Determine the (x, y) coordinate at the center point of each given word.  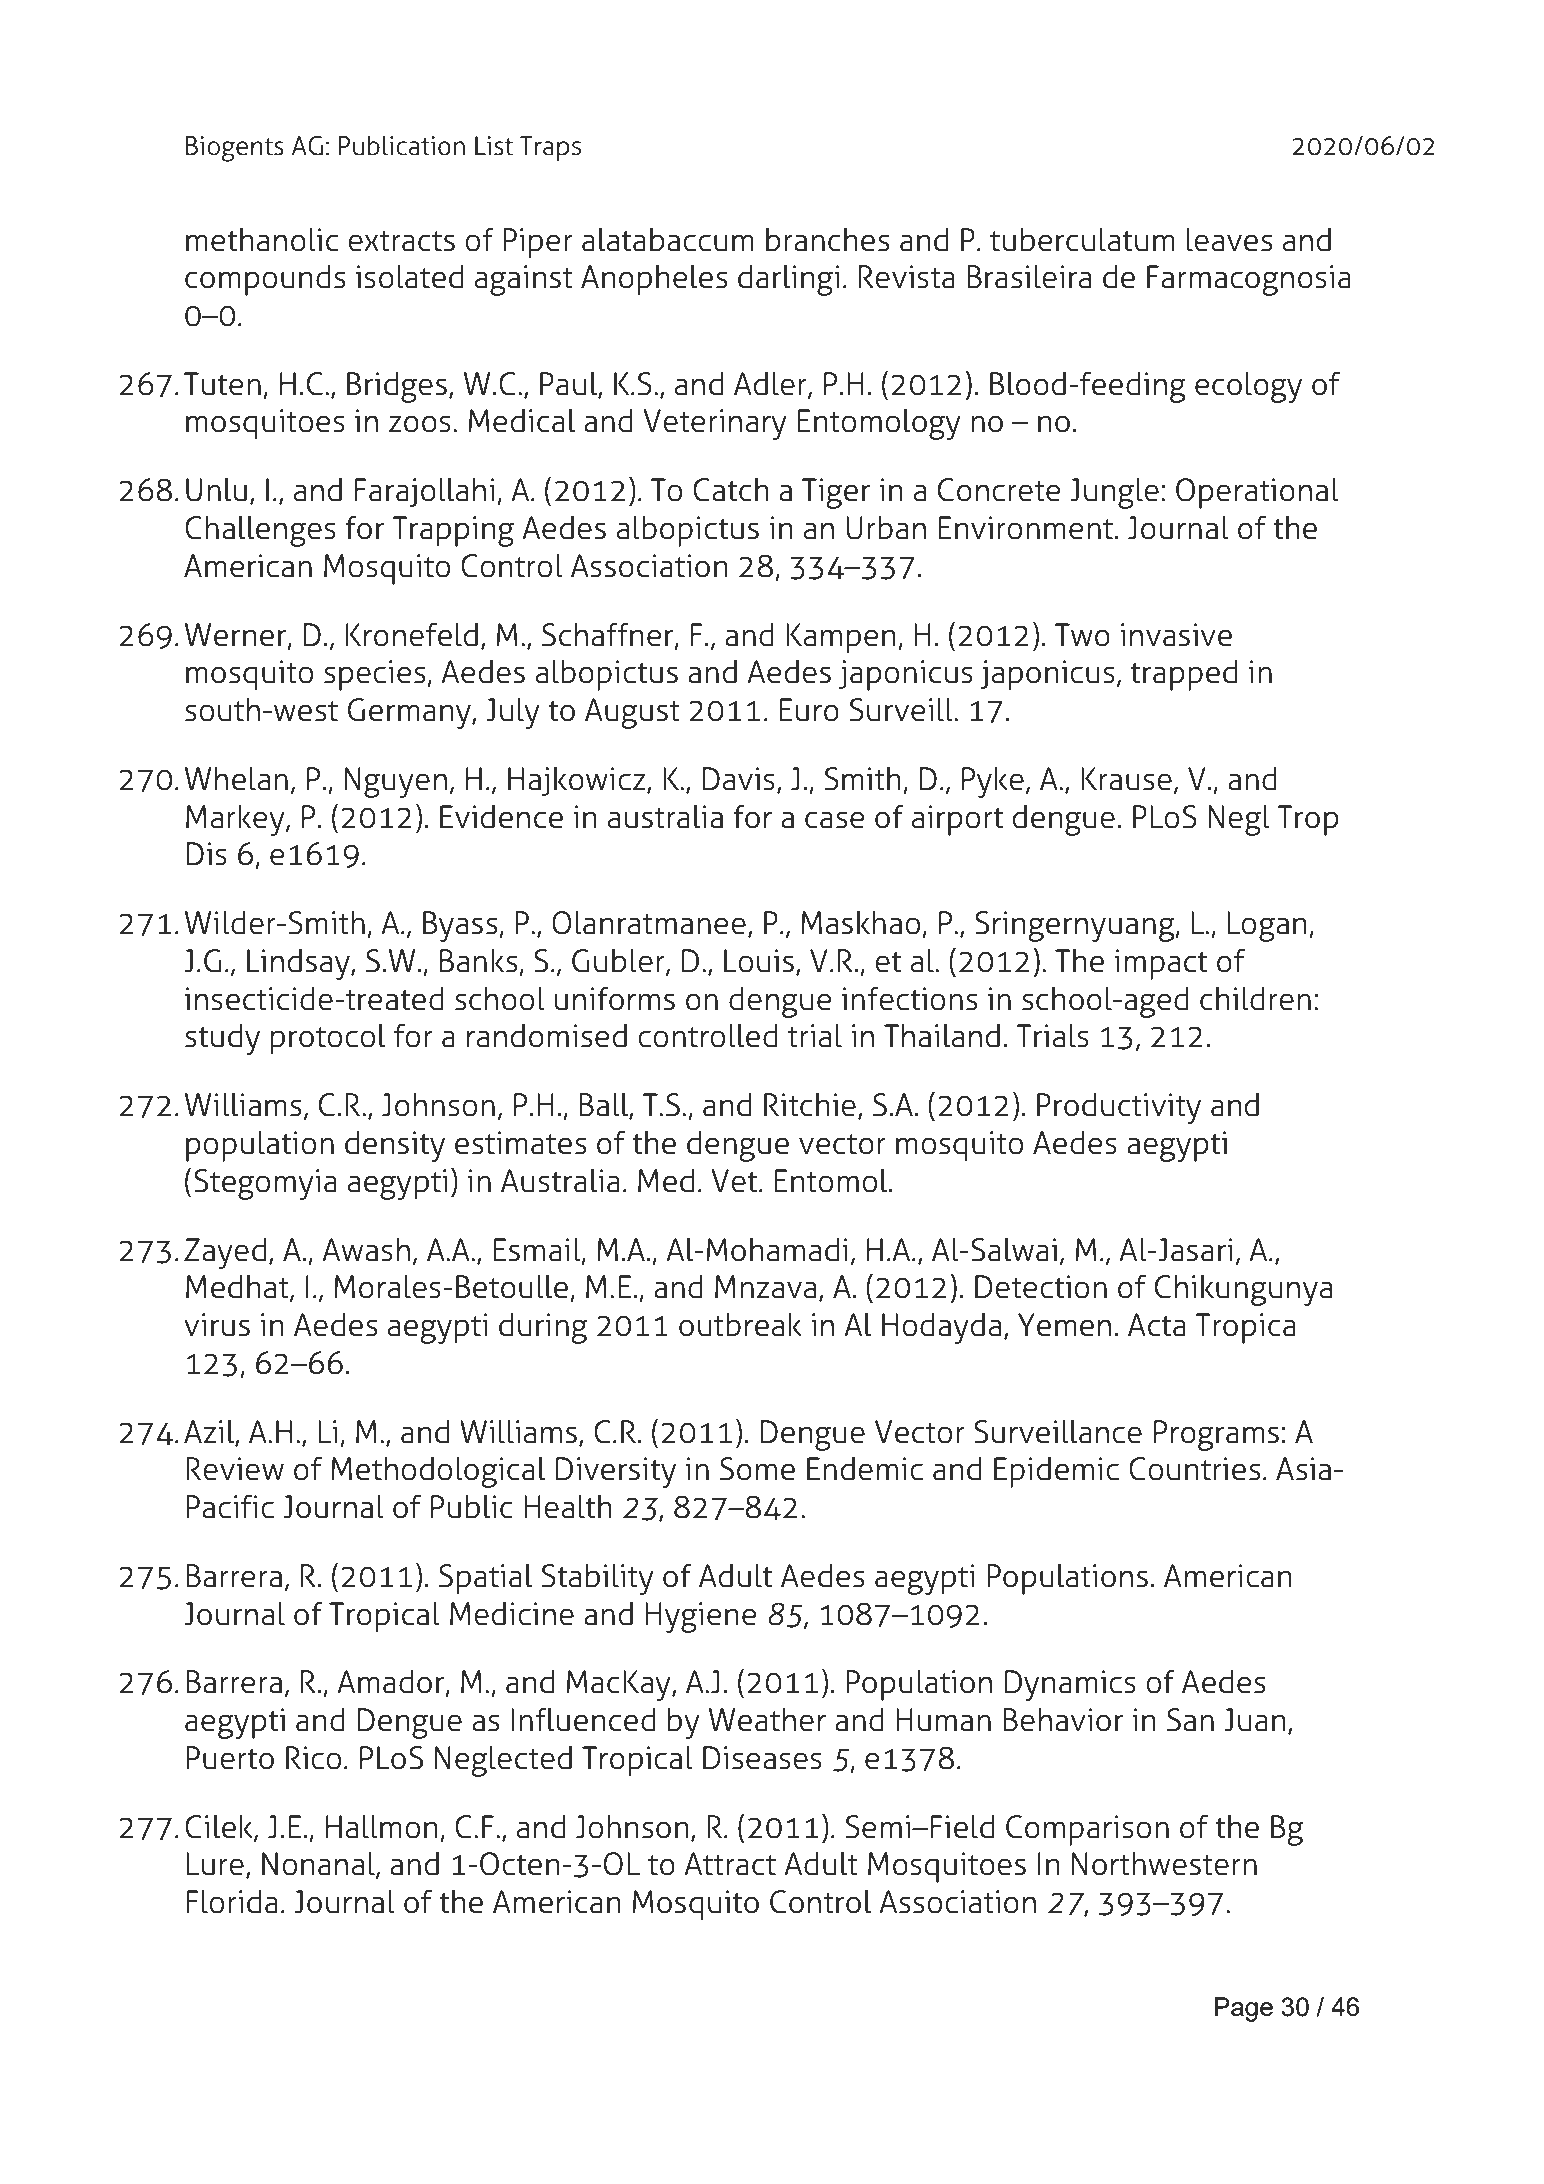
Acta (1157, 1325)
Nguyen (396, 782)
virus (217, 1325)
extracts (401, 241)
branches (827, 240)
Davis (738, 779)
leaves (1229, 240)
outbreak (740, 1325)
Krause (1126, 779)
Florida (232, 1902)
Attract (730, 1864)
